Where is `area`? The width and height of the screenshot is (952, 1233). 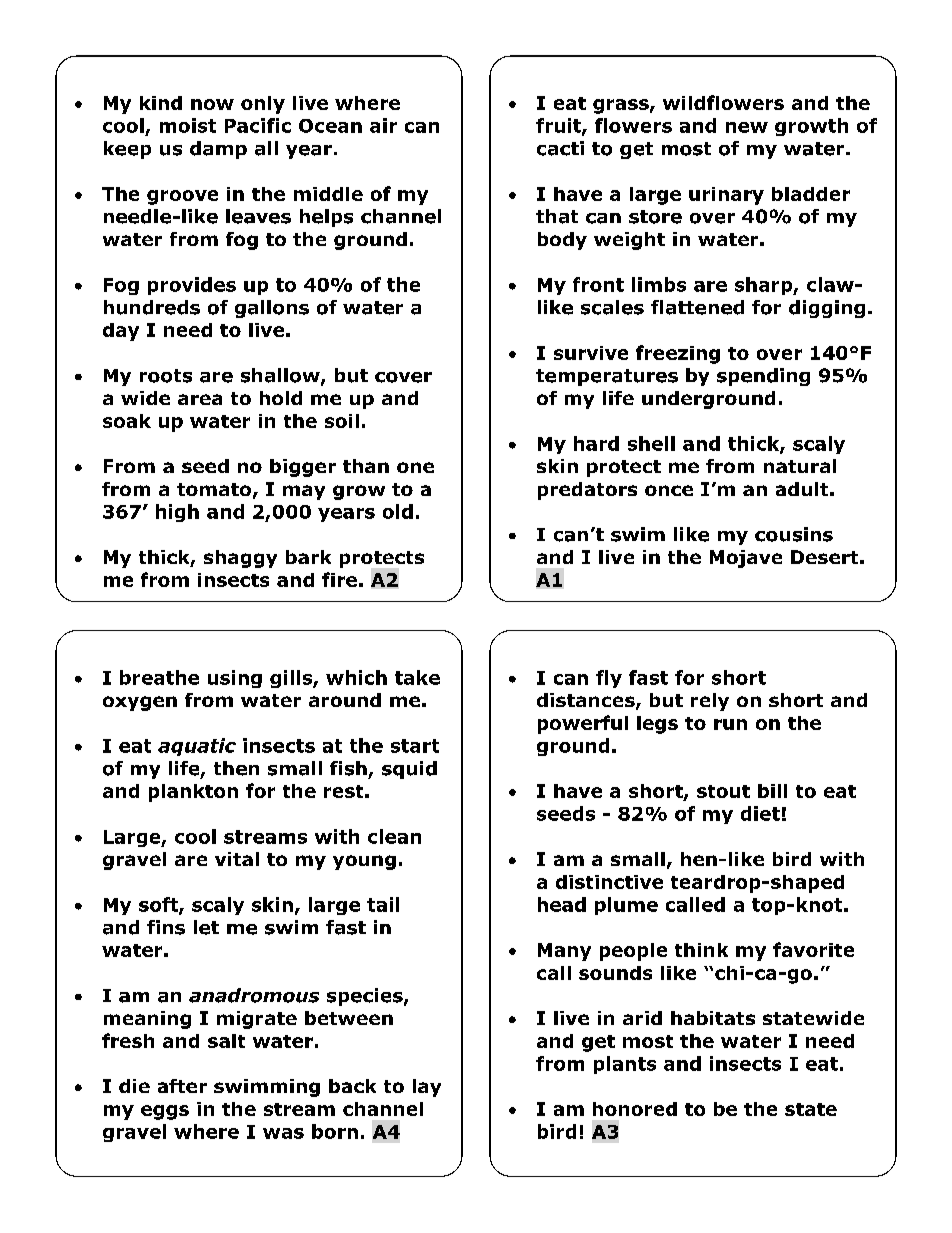
area is located at coordinates (200, 399).
